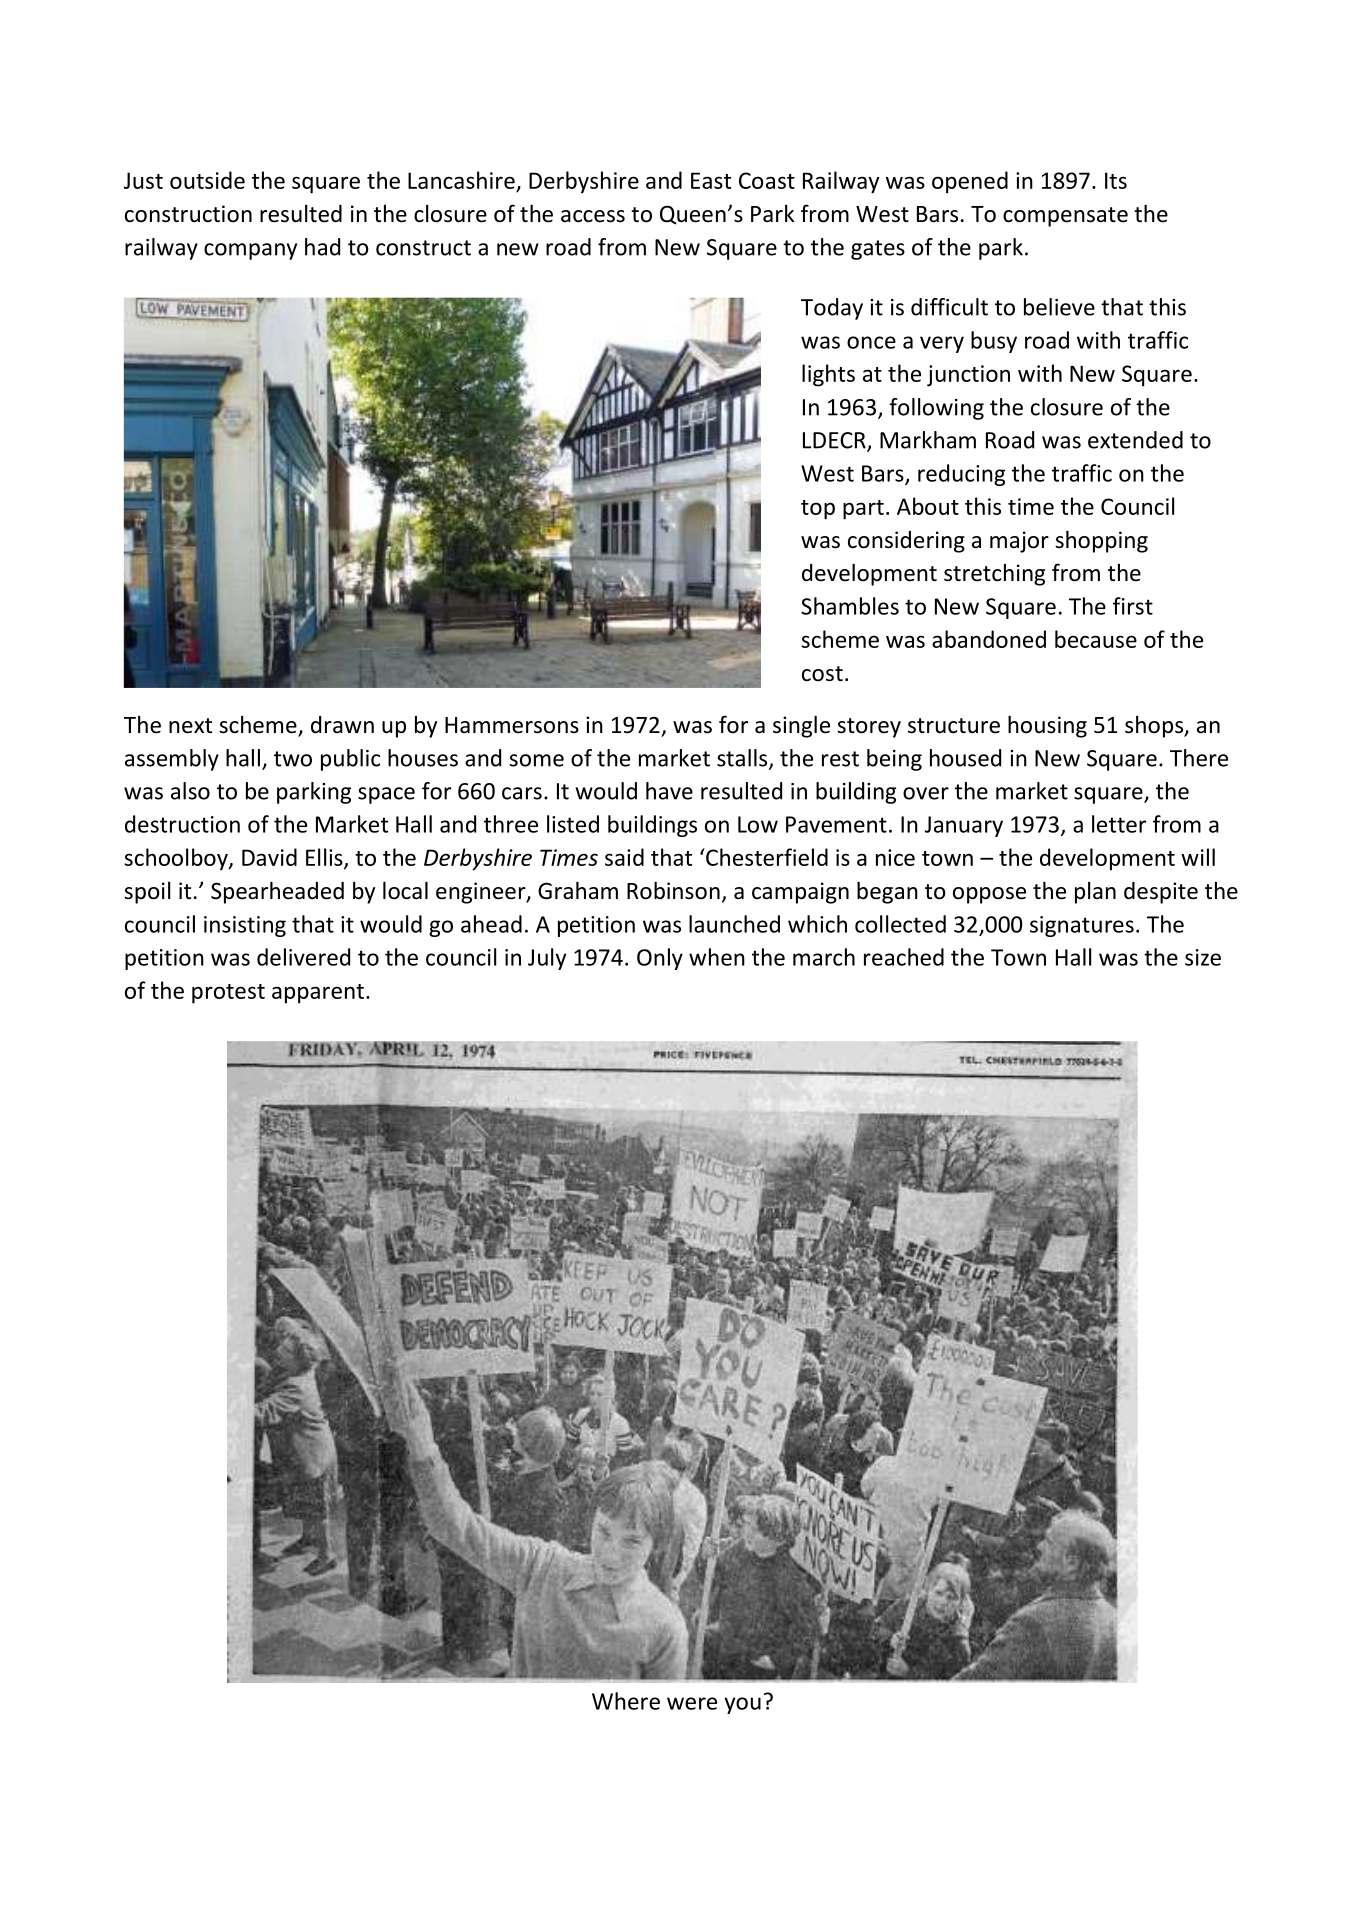 The width and height of the image is (1365, 1930). What do you see at coordinates (660, 959) in the image?
I see `Only` at bounding box center [660, 959].
